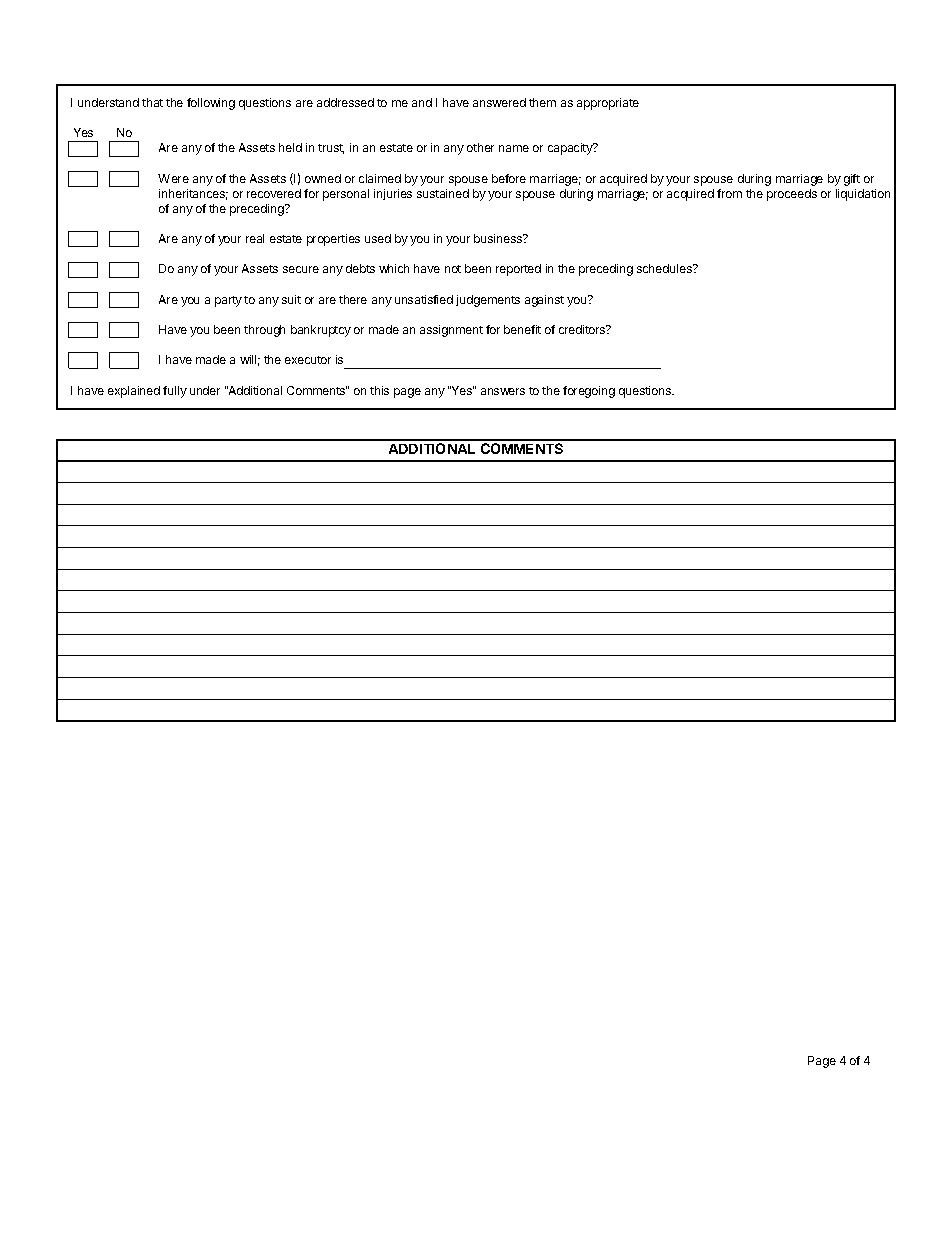  I want to click on judgements, so click(488, 301).
